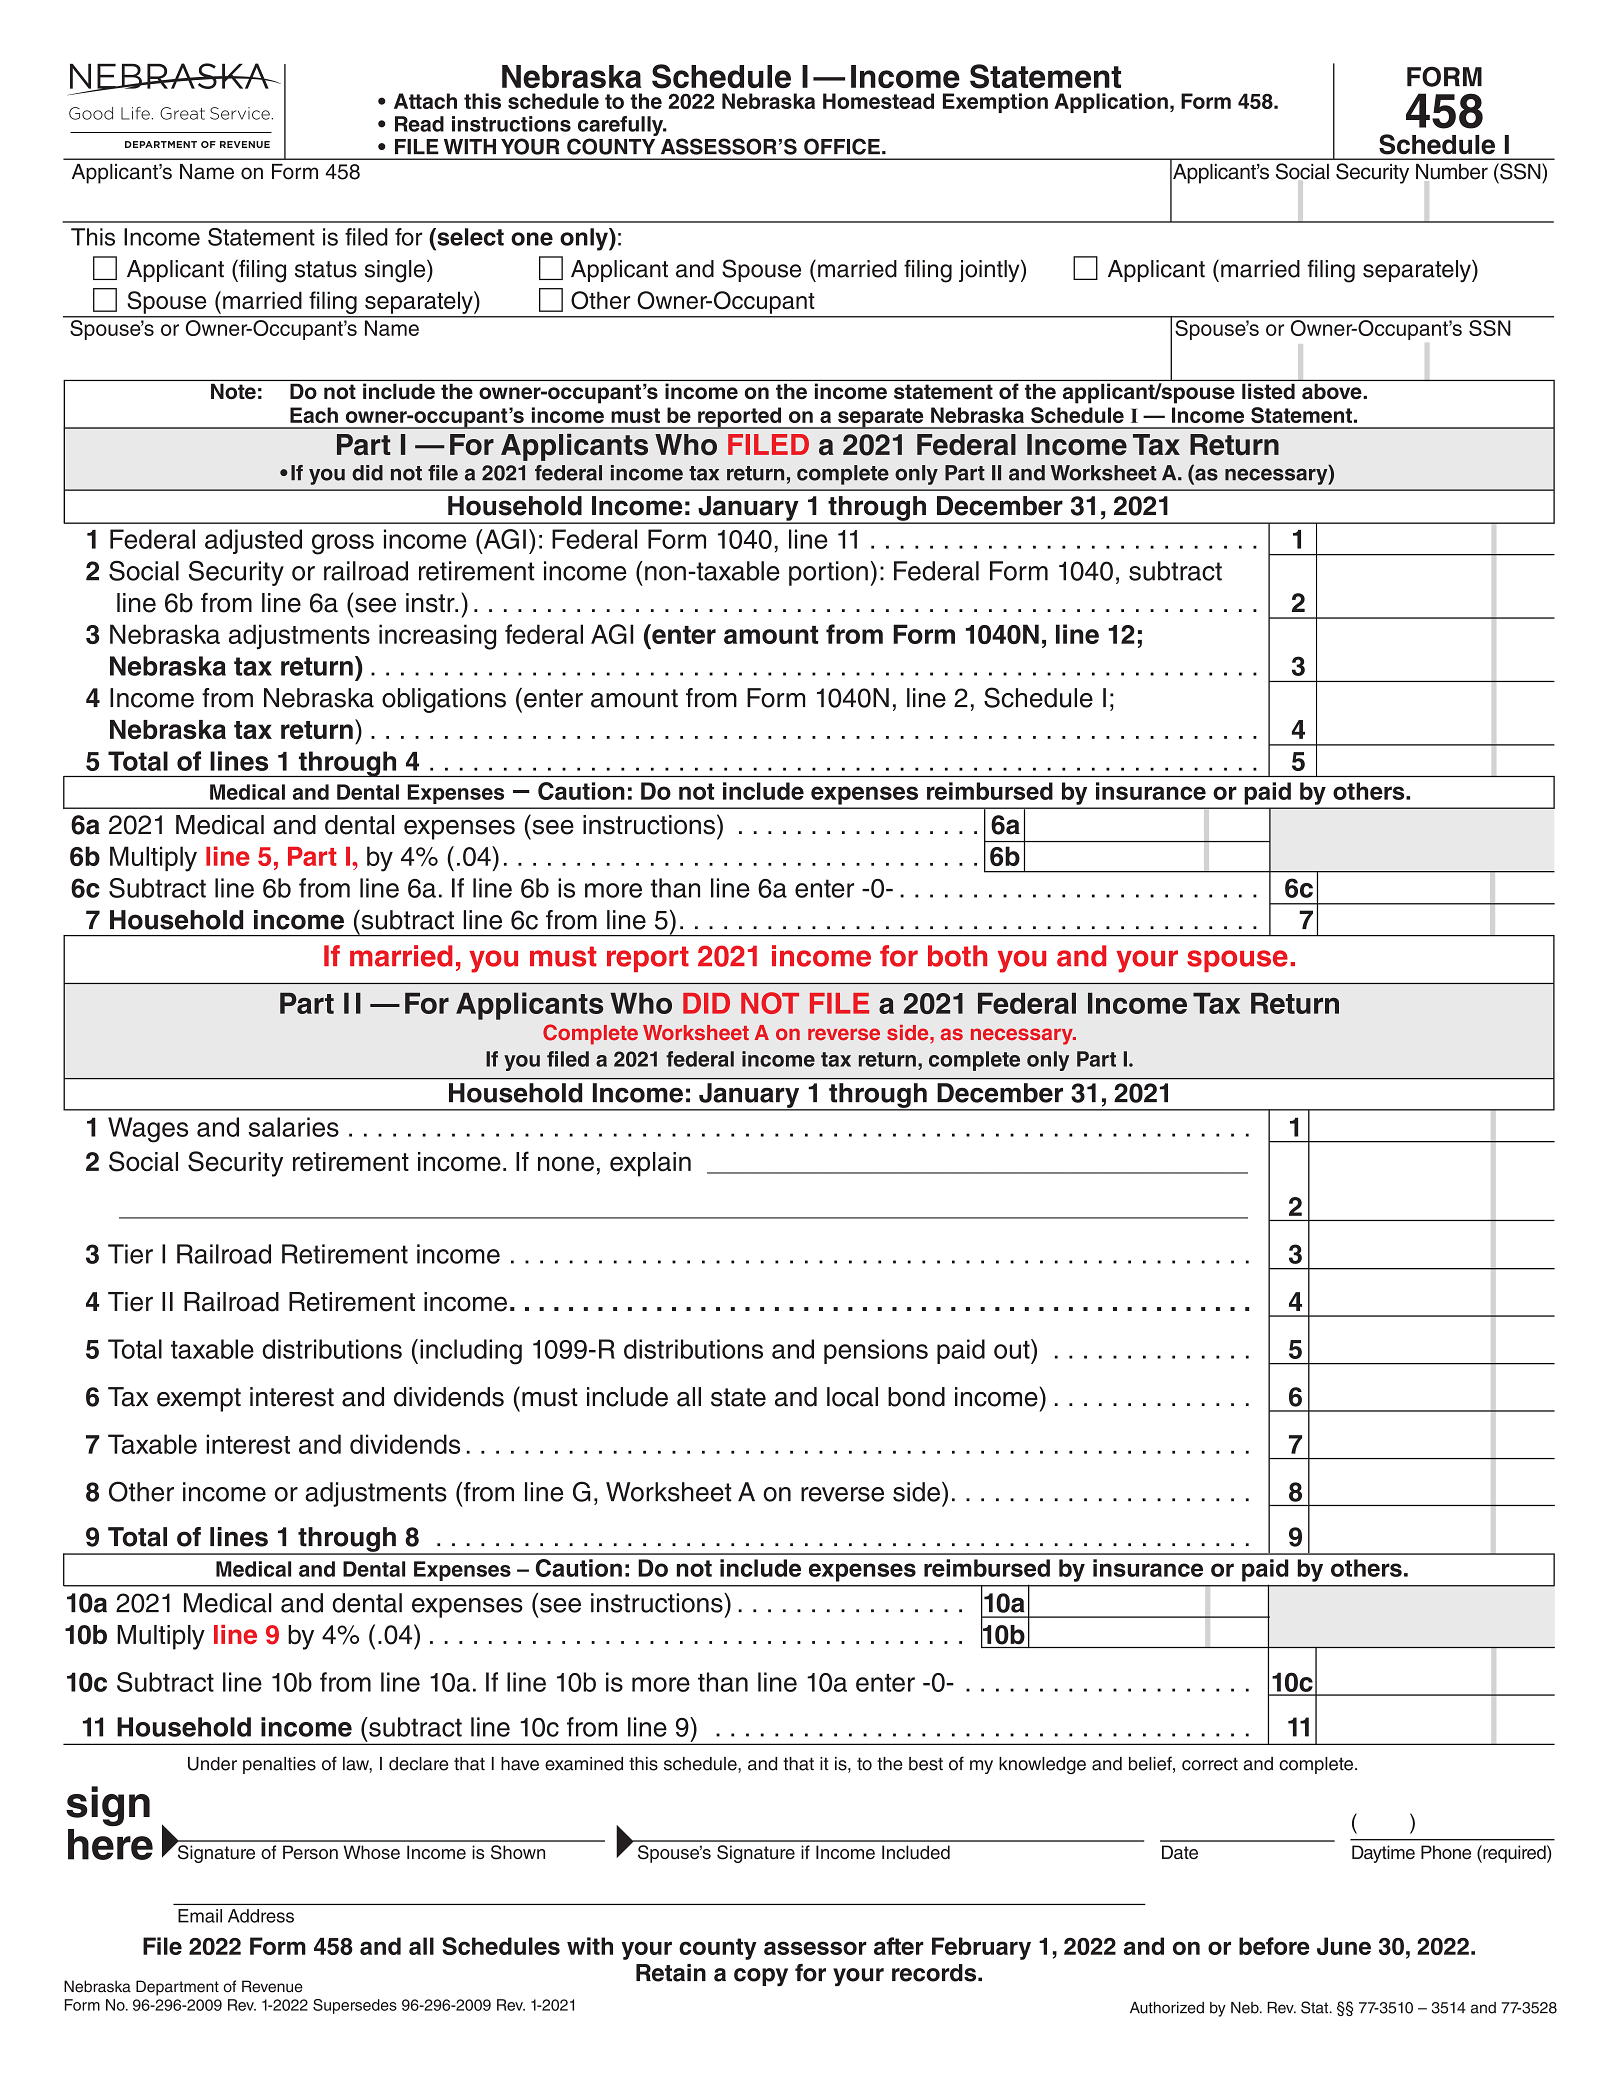  Describe the element at coordinates (279, 1765) in the image. I see `penalties` at that location.
